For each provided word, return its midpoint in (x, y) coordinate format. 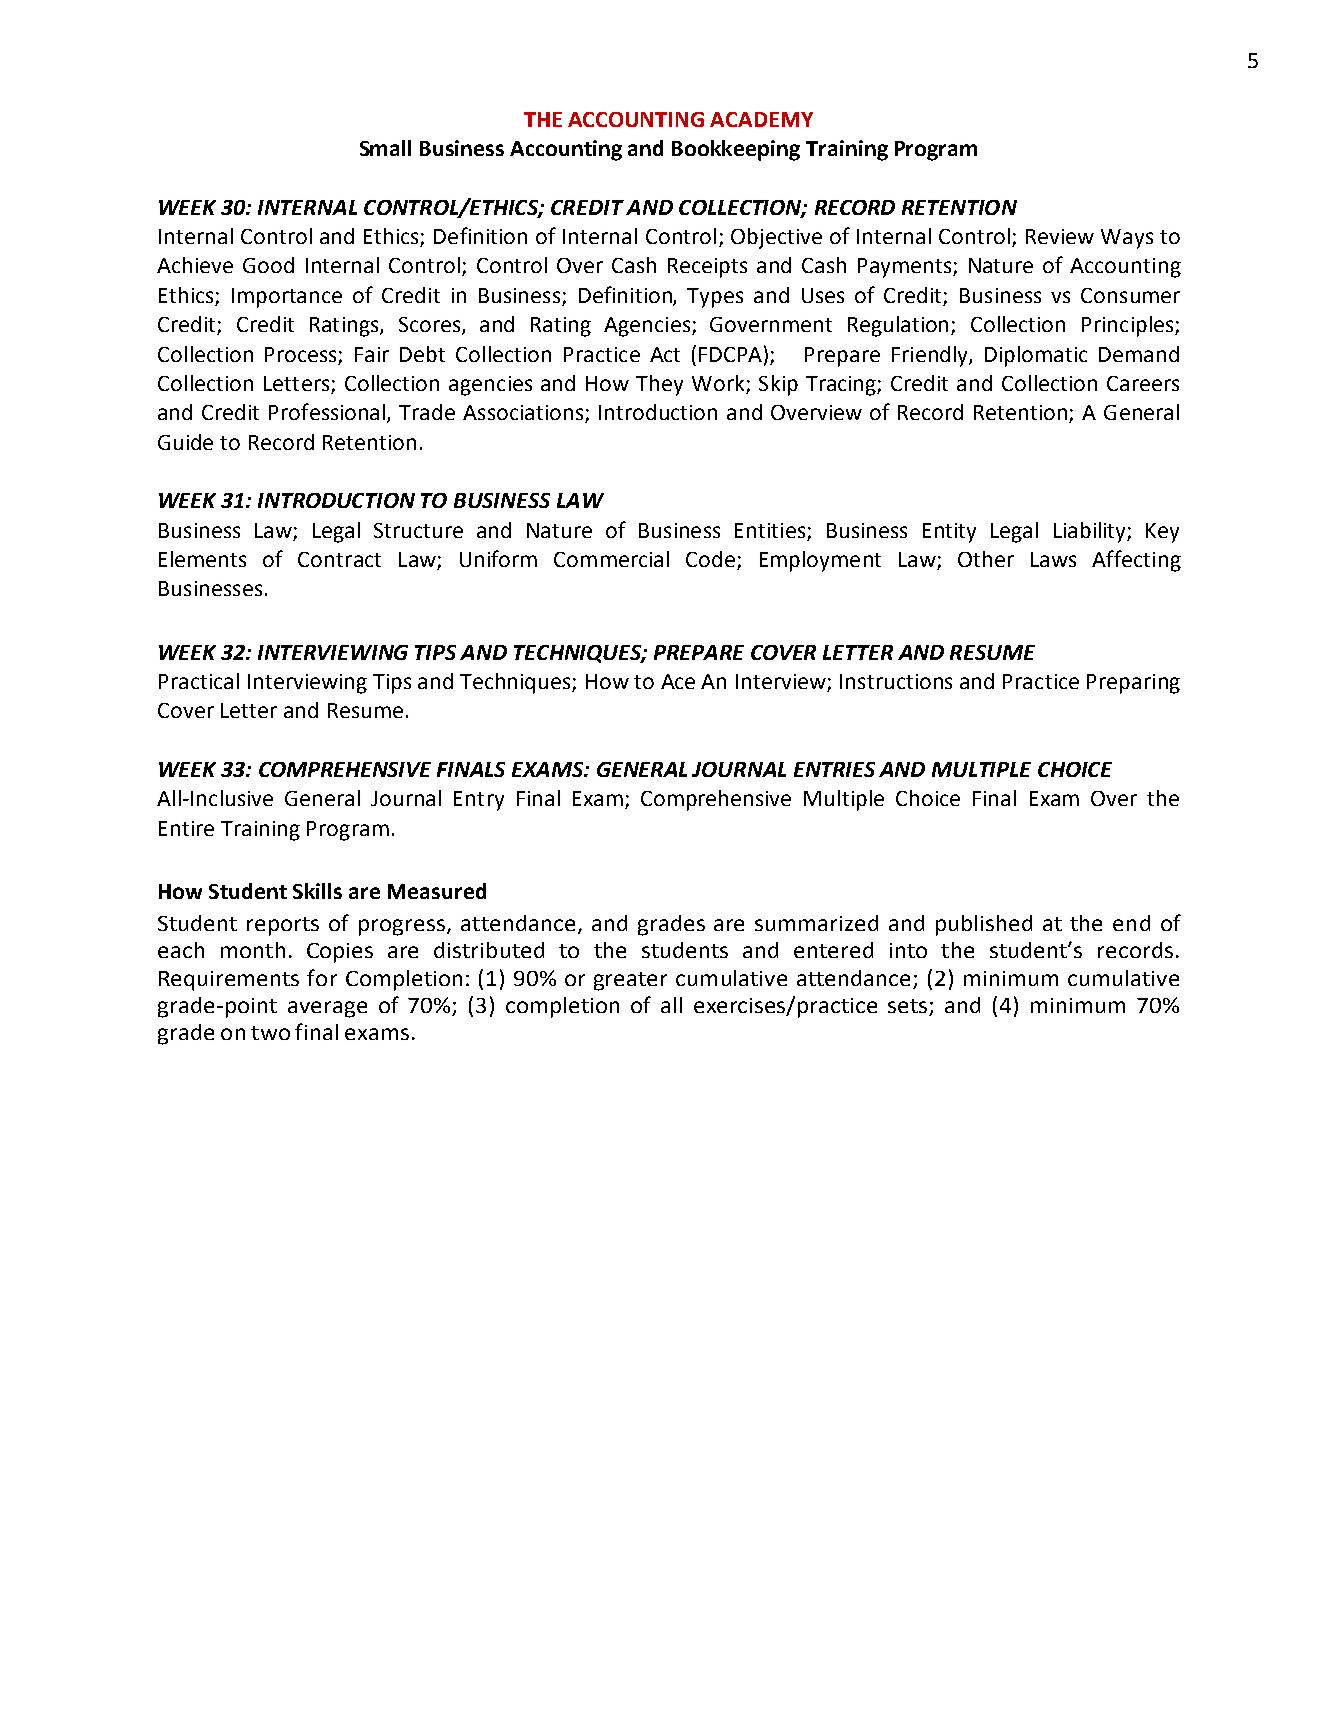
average (327, 1009)
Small (385, 148)
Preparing (1133, 684)
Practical (199, 681)
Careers (1143, 383)
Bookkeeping (736, 150)
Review (1060, 236)
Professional (328, 413)
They (659, 385)
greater (630, 981)
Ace (678, 681)
